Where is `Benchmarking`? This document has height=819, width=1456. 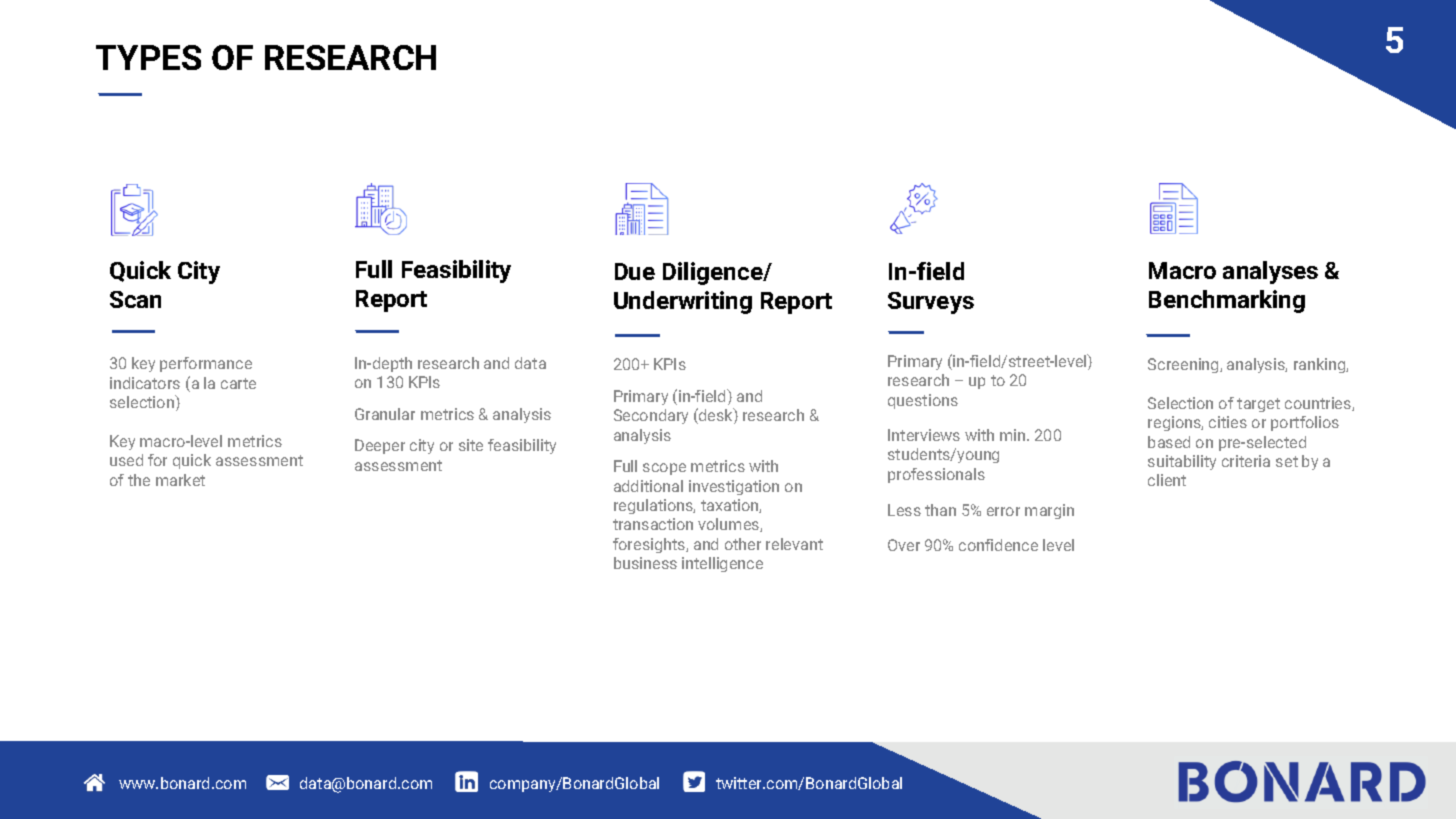 Benchmarking is located at coordinates (1227, 301).
